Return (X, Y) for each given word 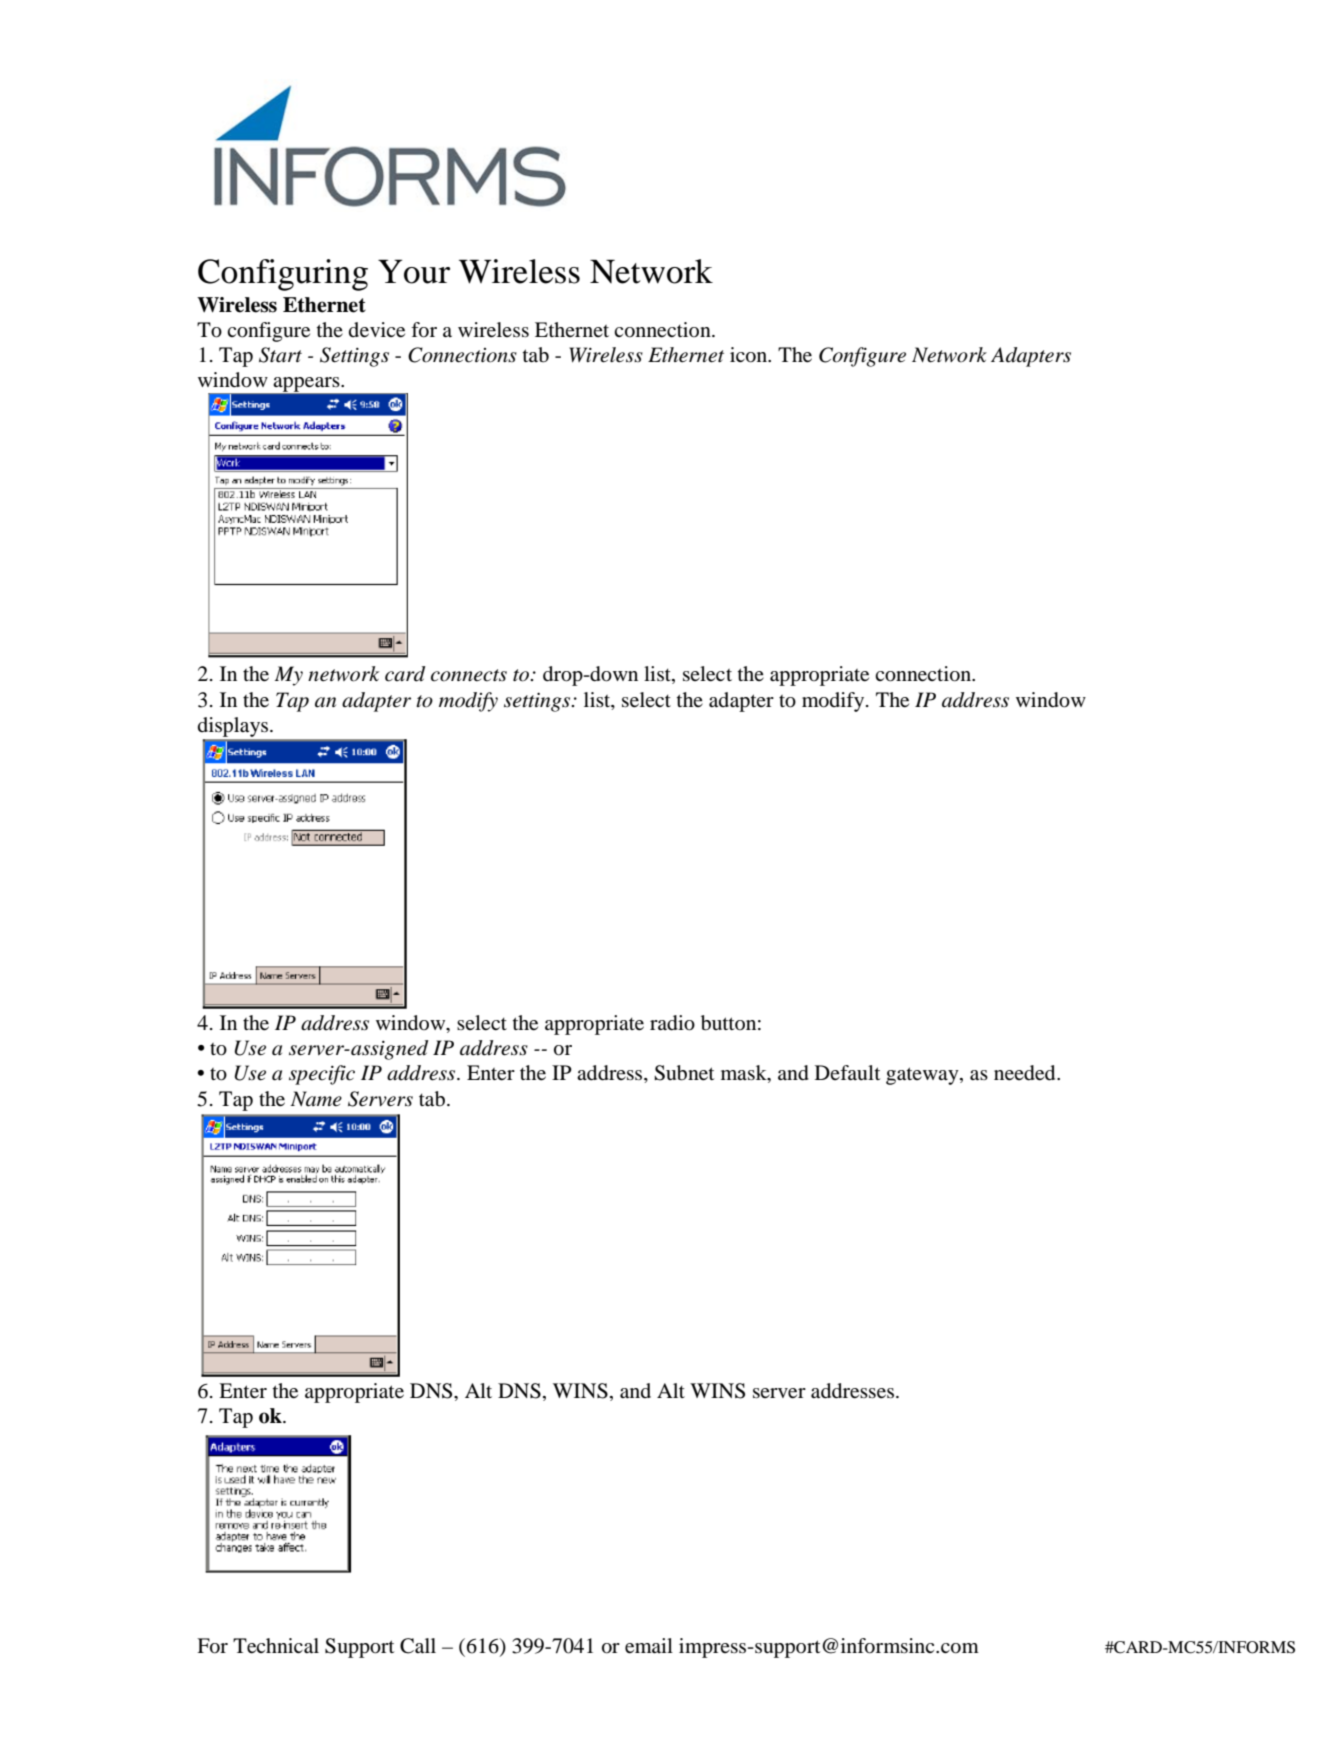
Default (847, 1072)
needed (1026, 1073)
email (649, 1646)
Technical (276, 1646)
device (377, 330)
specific (322, 1075)
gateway (923, 1076)
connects (469, 675)
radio (672, 1023)
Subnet (684, 1073)
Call (418, 1646)
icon (750, 355)
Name (316, 1099)
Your (414, 271)
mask (745, 1074)
